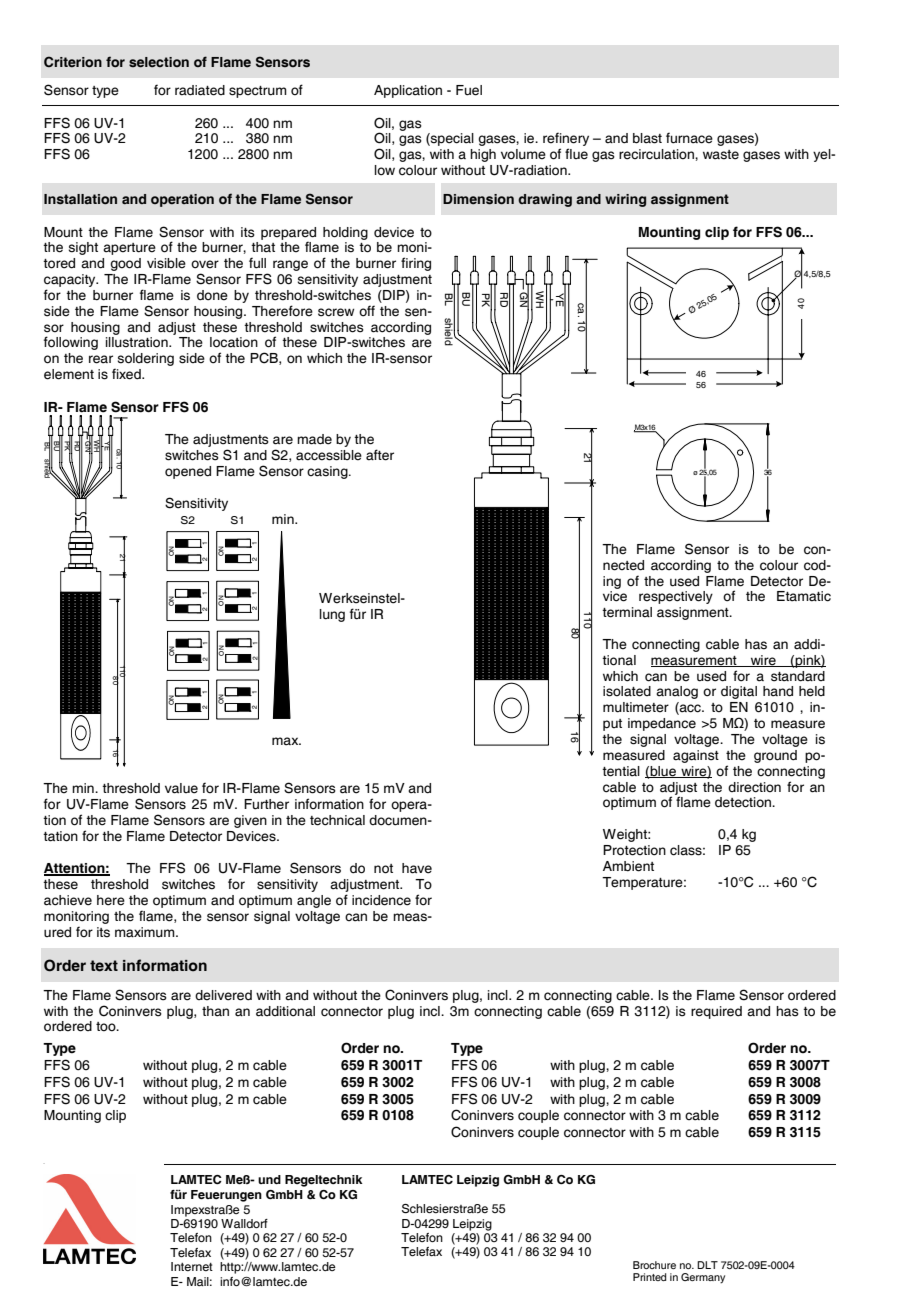 The image size is (924, 1308). I want to click on digital, so click(739, 692).
